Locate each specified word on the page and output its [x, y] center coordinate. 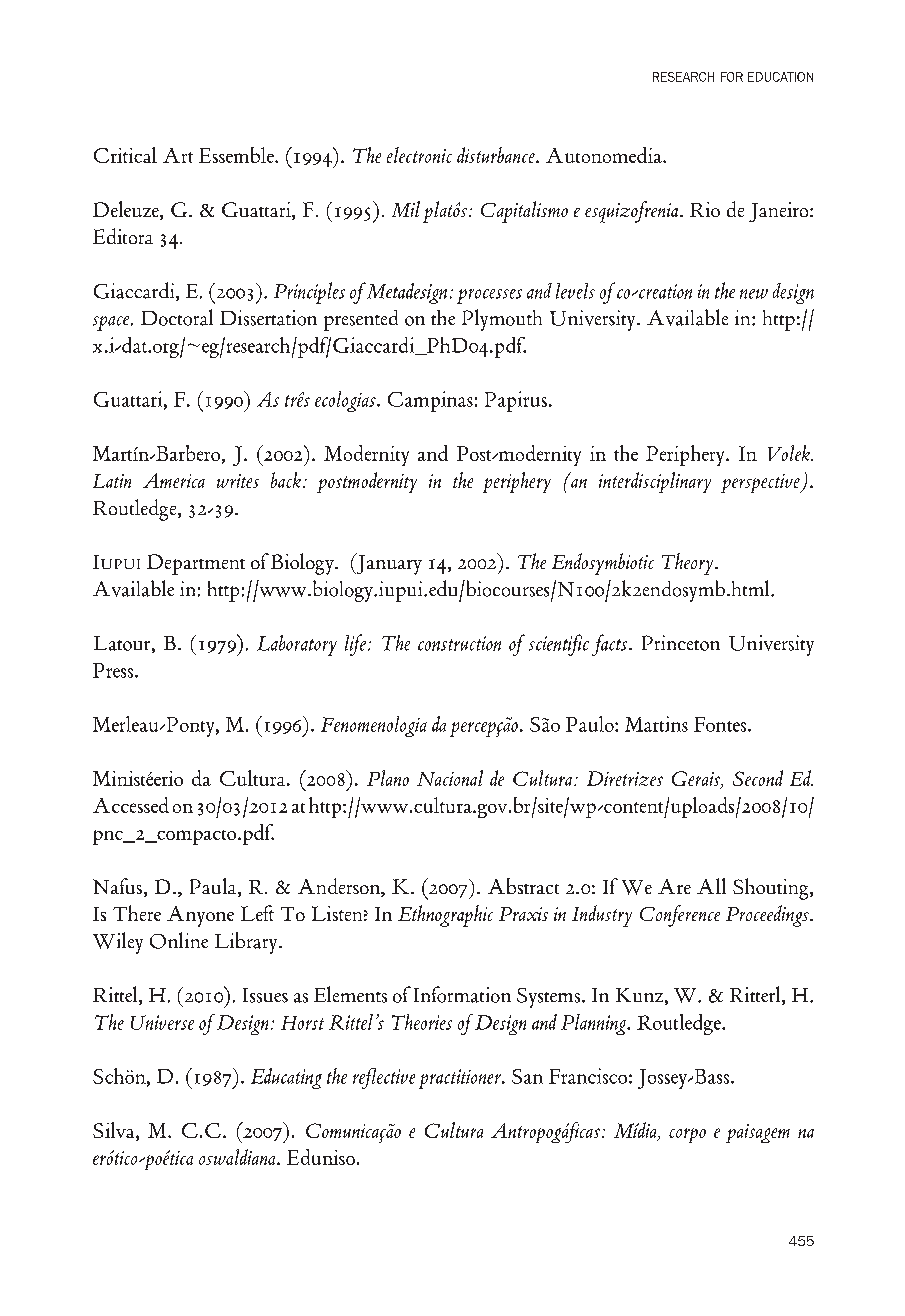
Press [114, 670]
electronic [419, 155]
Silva [115, 1131]
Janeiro [780, 212]
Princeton [681, 643]
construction [459, 643]
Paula [214, 887]
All [711, 886]
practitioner [461, 1079]
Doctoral [177, 317]
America [174, 480]
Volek [790, 453]
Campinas [430, 401]
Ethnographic [445, 916]
